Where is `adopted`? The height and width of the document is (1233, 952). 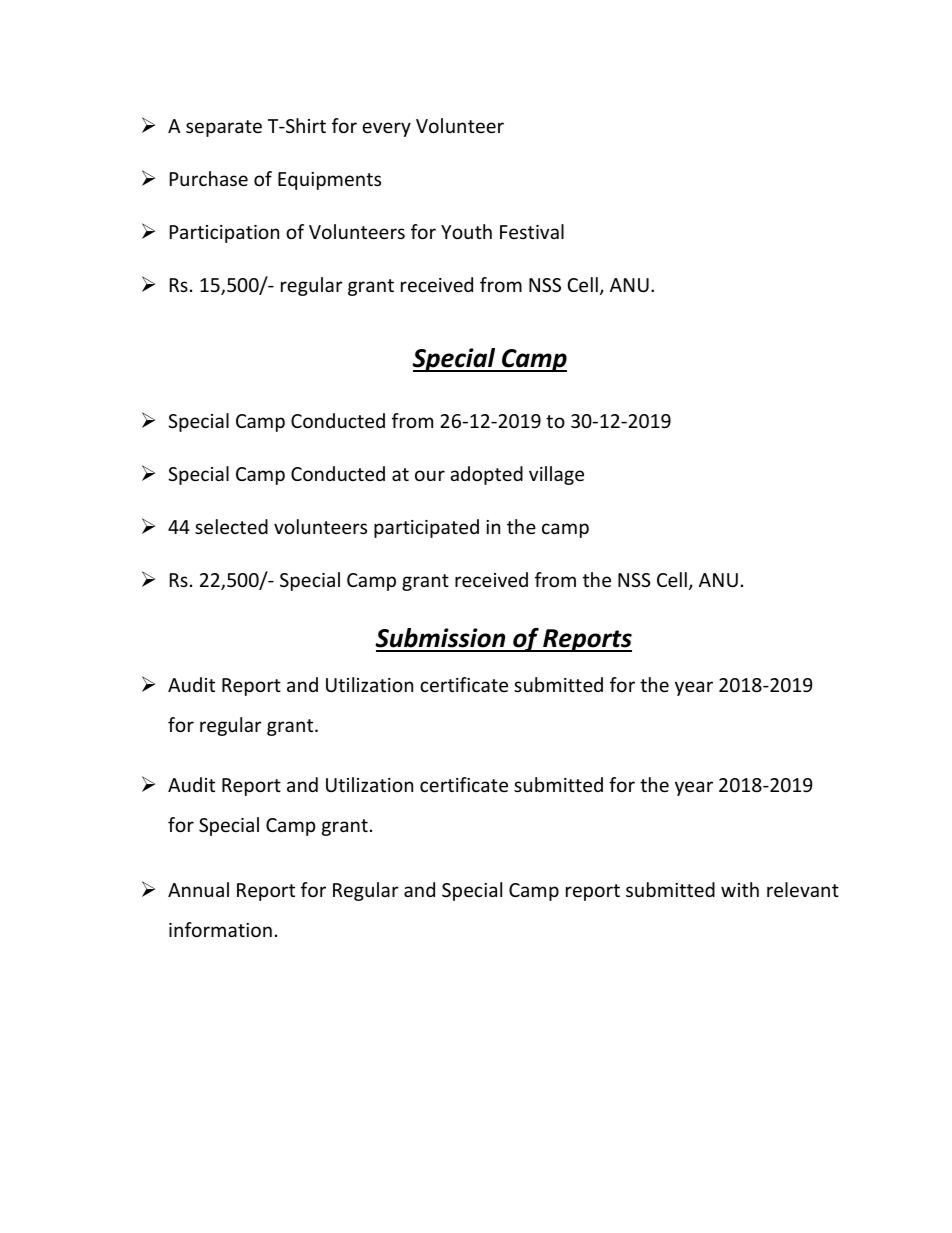 adopted is located at coordinates (486, 475).
